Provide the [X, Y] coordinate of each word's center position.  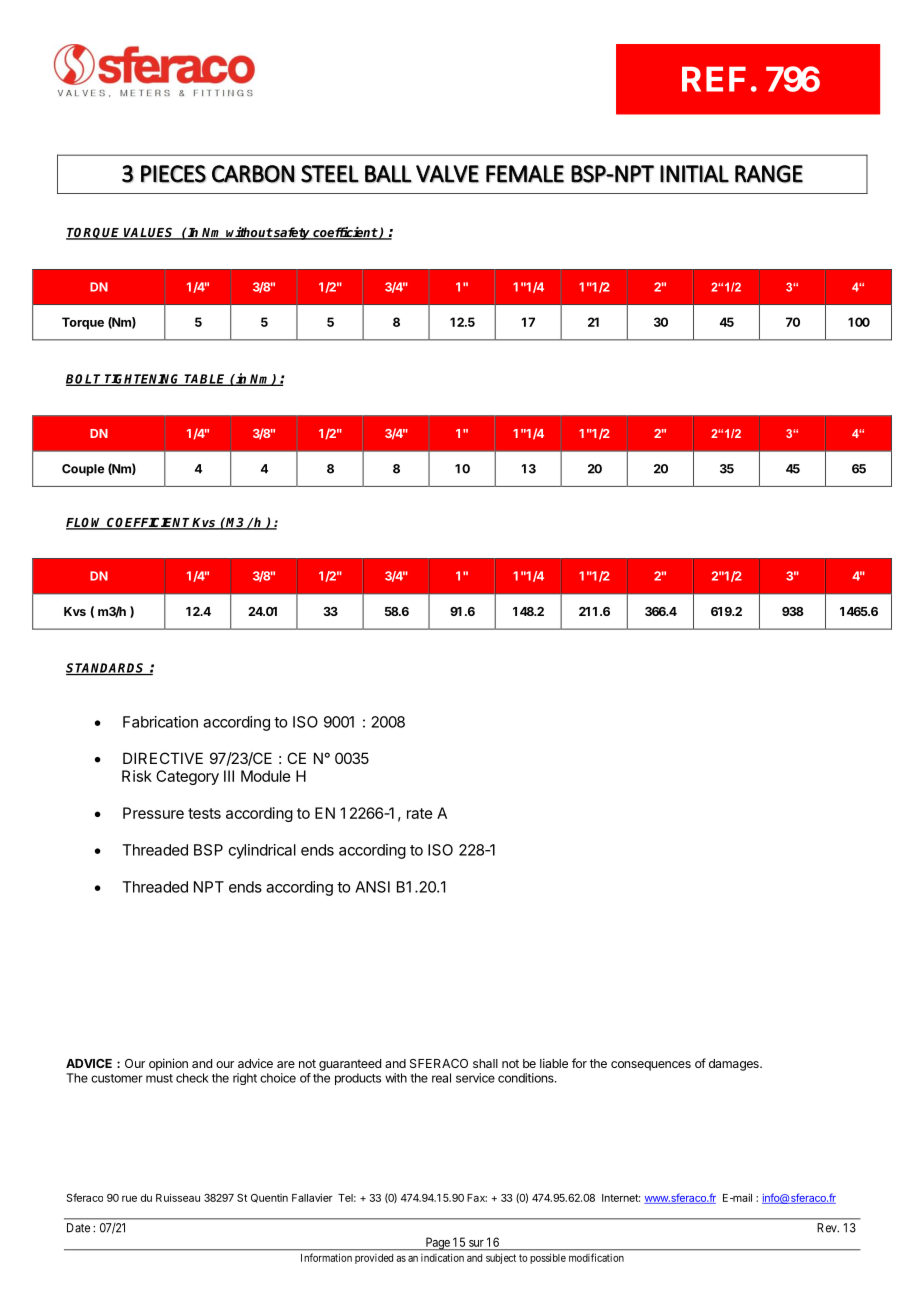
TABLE [206, 380]
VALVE [447, 174]
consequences [651, 1066]
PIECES [173, 174]
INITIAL [694, 174]
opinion [168, 1064]
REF [714, 79]
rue [129, 1199]
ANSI [372, 887]
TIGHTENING [143, 380]
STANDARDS [106, 669]
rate [420, 813]
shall [485, 1063]
